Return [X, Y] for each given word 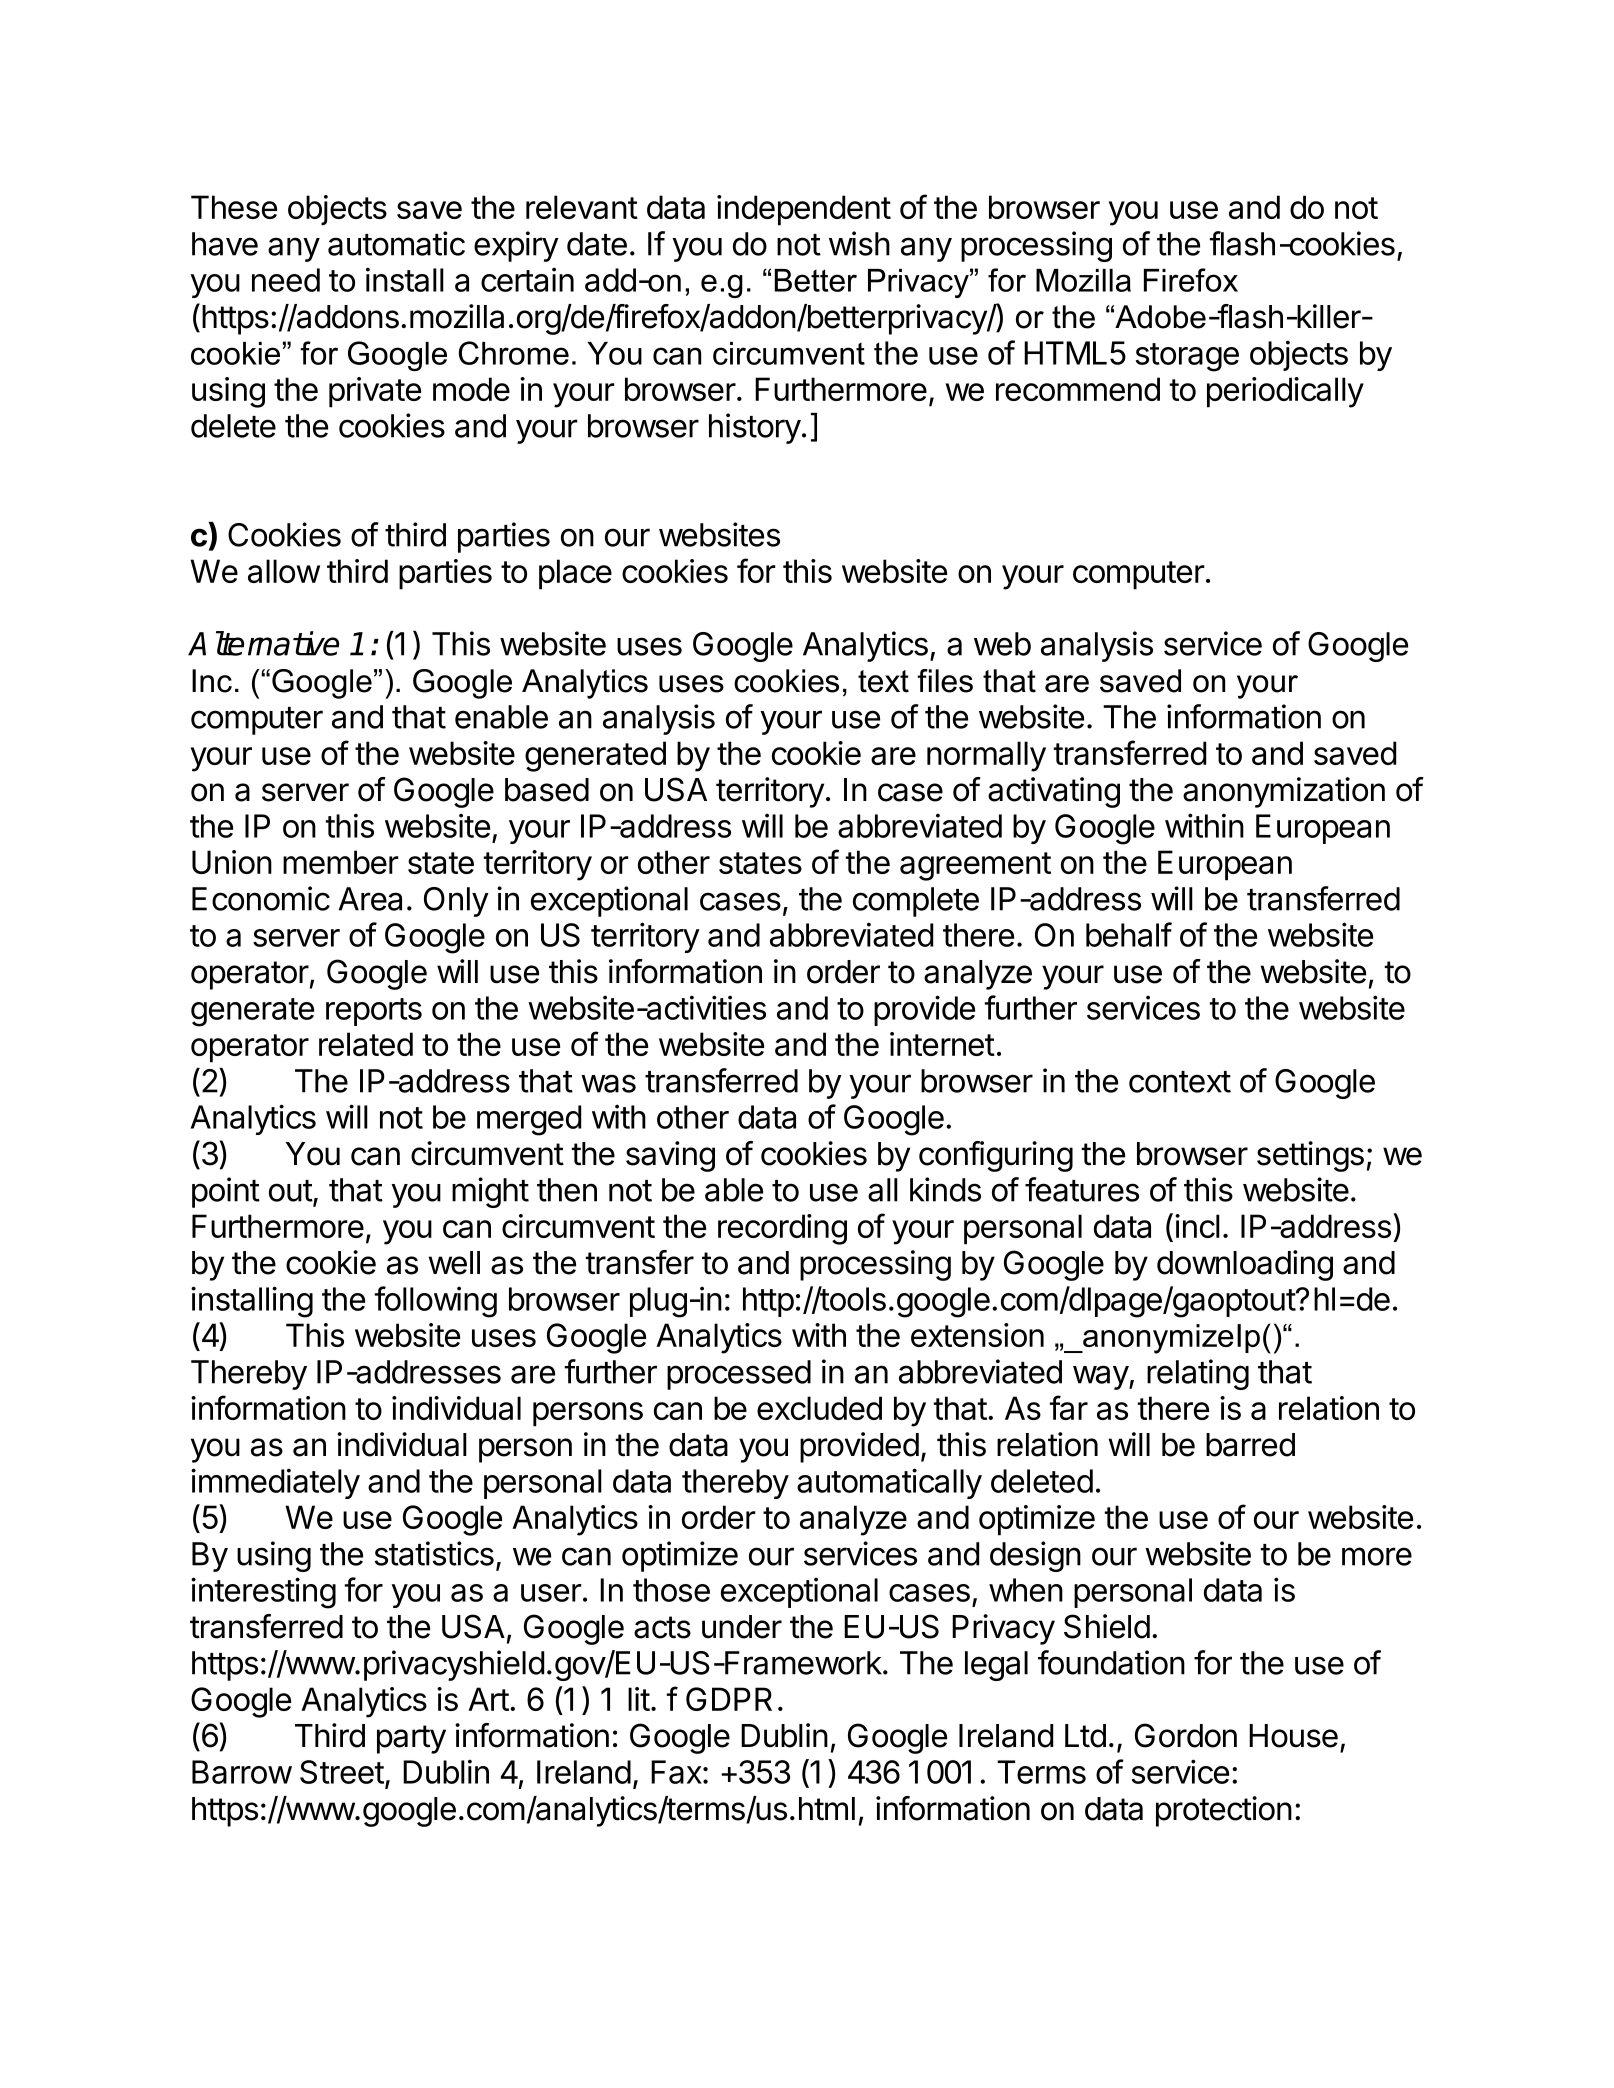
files [945, 681]
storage [1187, 357]
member [341, 862]
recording [782, 1229]
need [286, 280]
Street [342, 1772]
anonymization [1284, 792]
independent [804, 210]
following [435, 1302]
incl [1197, 1226]
